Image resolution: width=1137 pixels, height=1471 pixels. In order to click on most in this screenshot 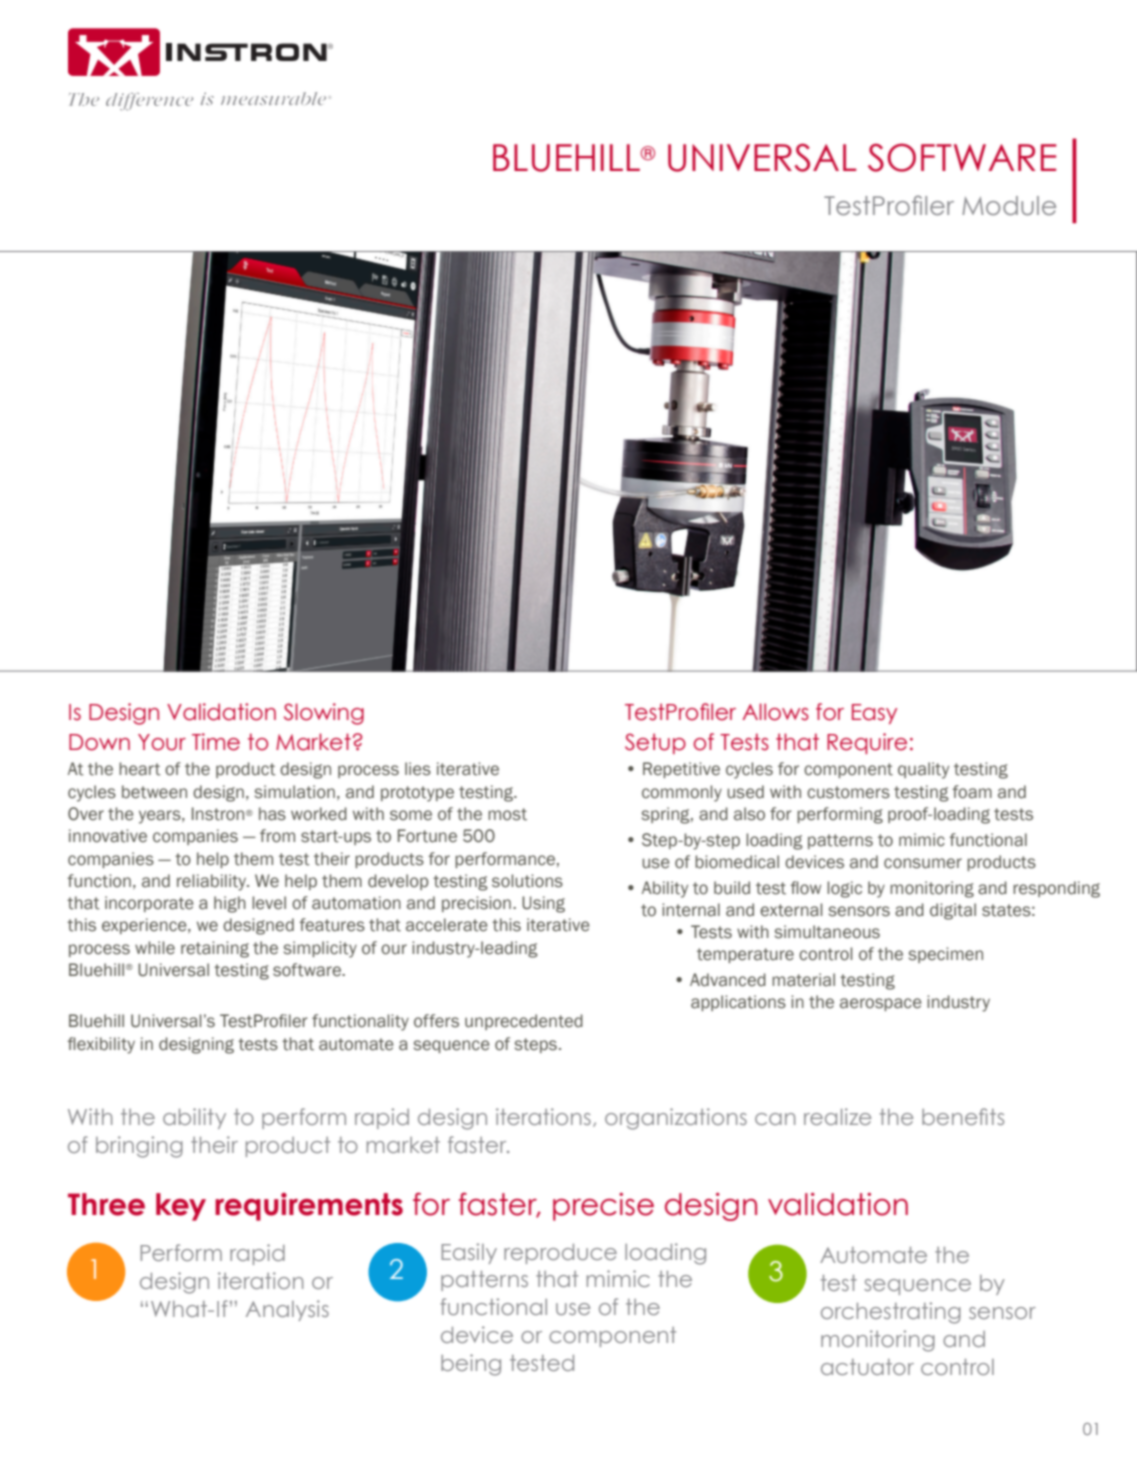, I will do `click(507, 814)`.
